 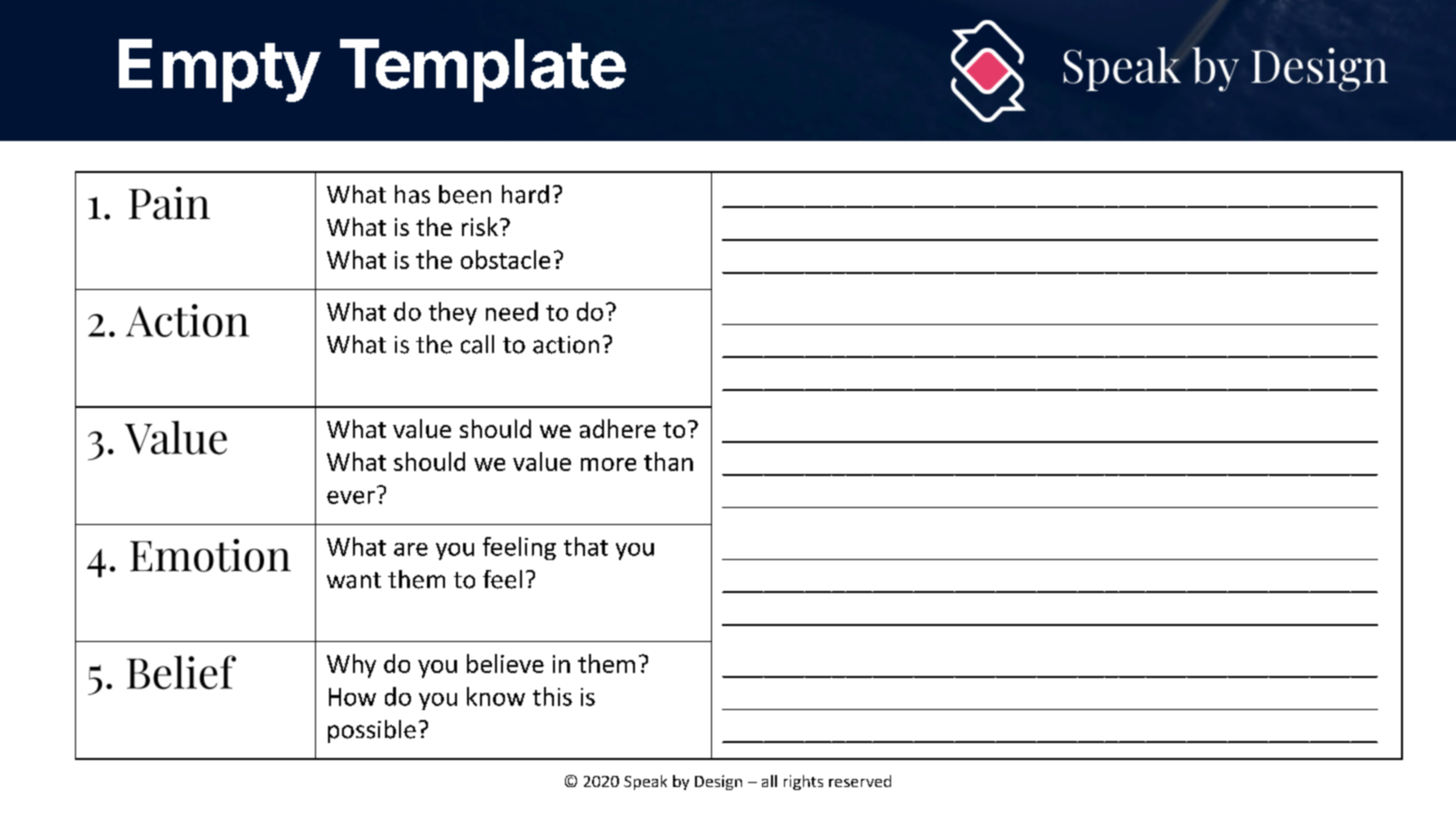 What do you see at coordinates (372, 731) in the page?
I see `possible` at bounding box center [372, 731].
